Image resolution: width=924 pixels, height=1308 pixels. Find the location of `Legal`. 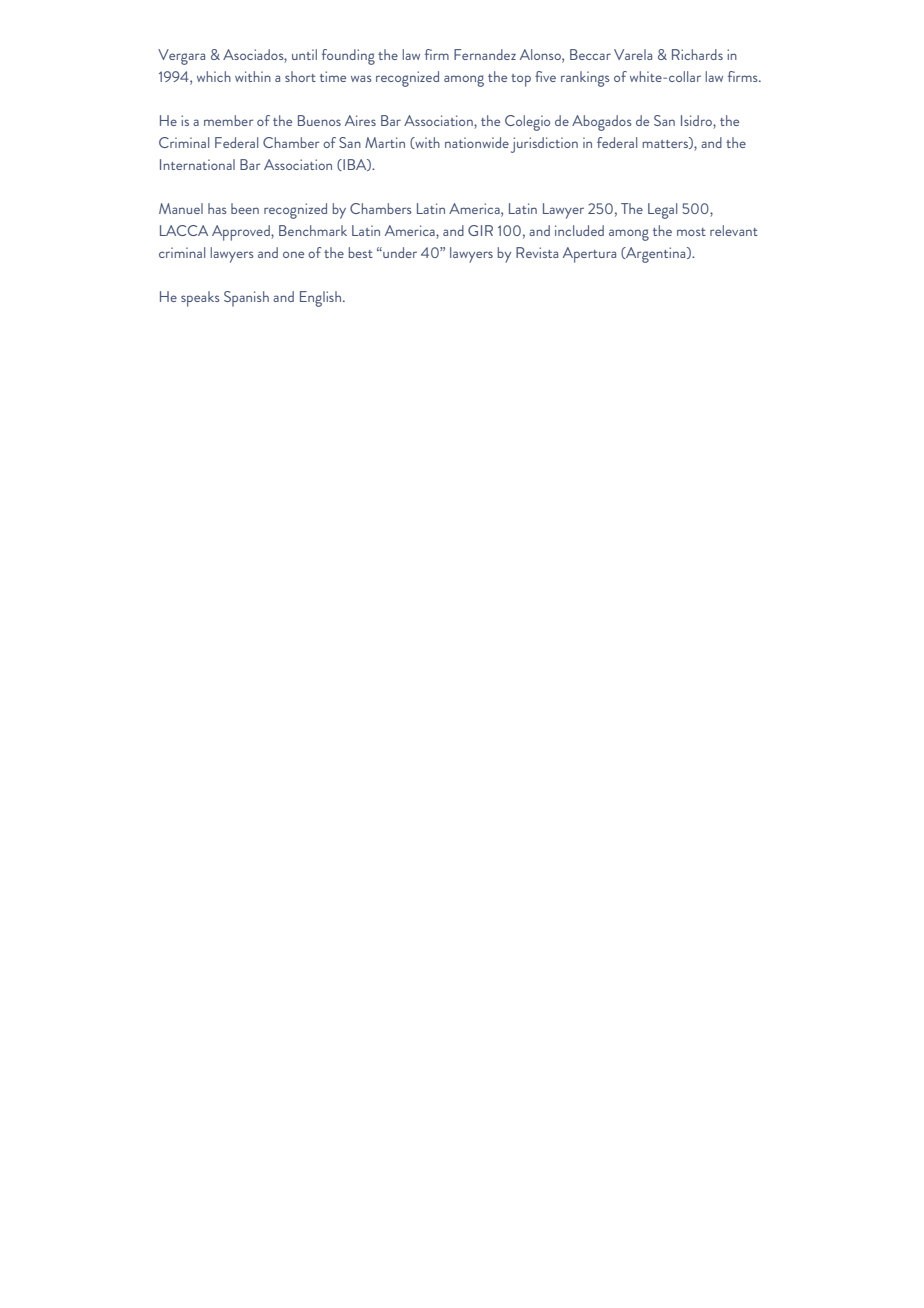

Legal is located at coordinates (662, 211).
